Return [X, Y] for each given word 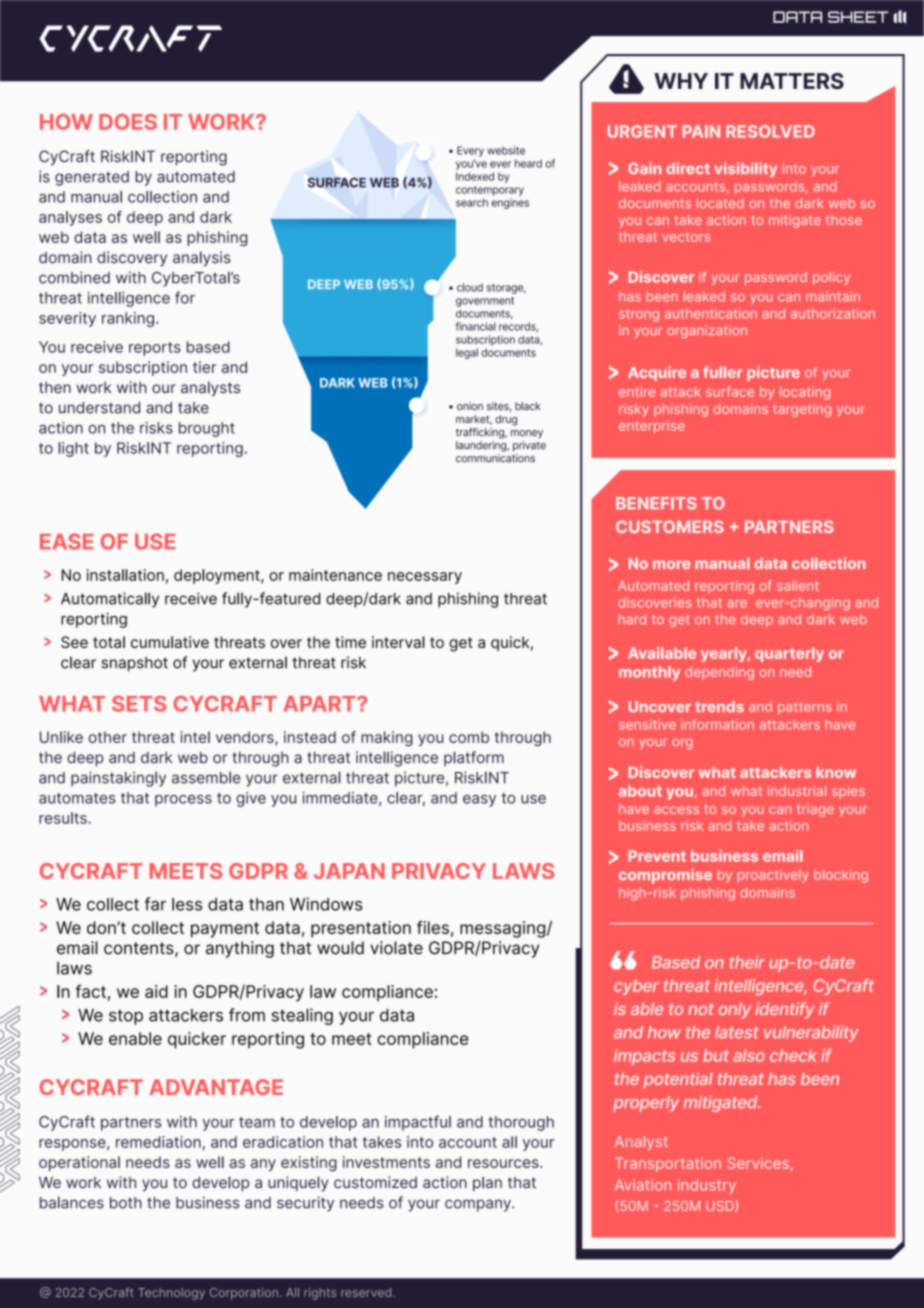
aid [156, 991]
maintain [833, 296]
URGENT [642, 131]
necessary [425, 578]
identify [785, 1010]
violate [396, 948]
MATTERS [792, 81]
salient [798, 585]
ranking [128, 319]
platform [474, 758]
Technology [171, 1294]
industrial [797, 791]
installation [125, 575]
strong [639, 315]
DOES [128, 122]
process [183, 801]
